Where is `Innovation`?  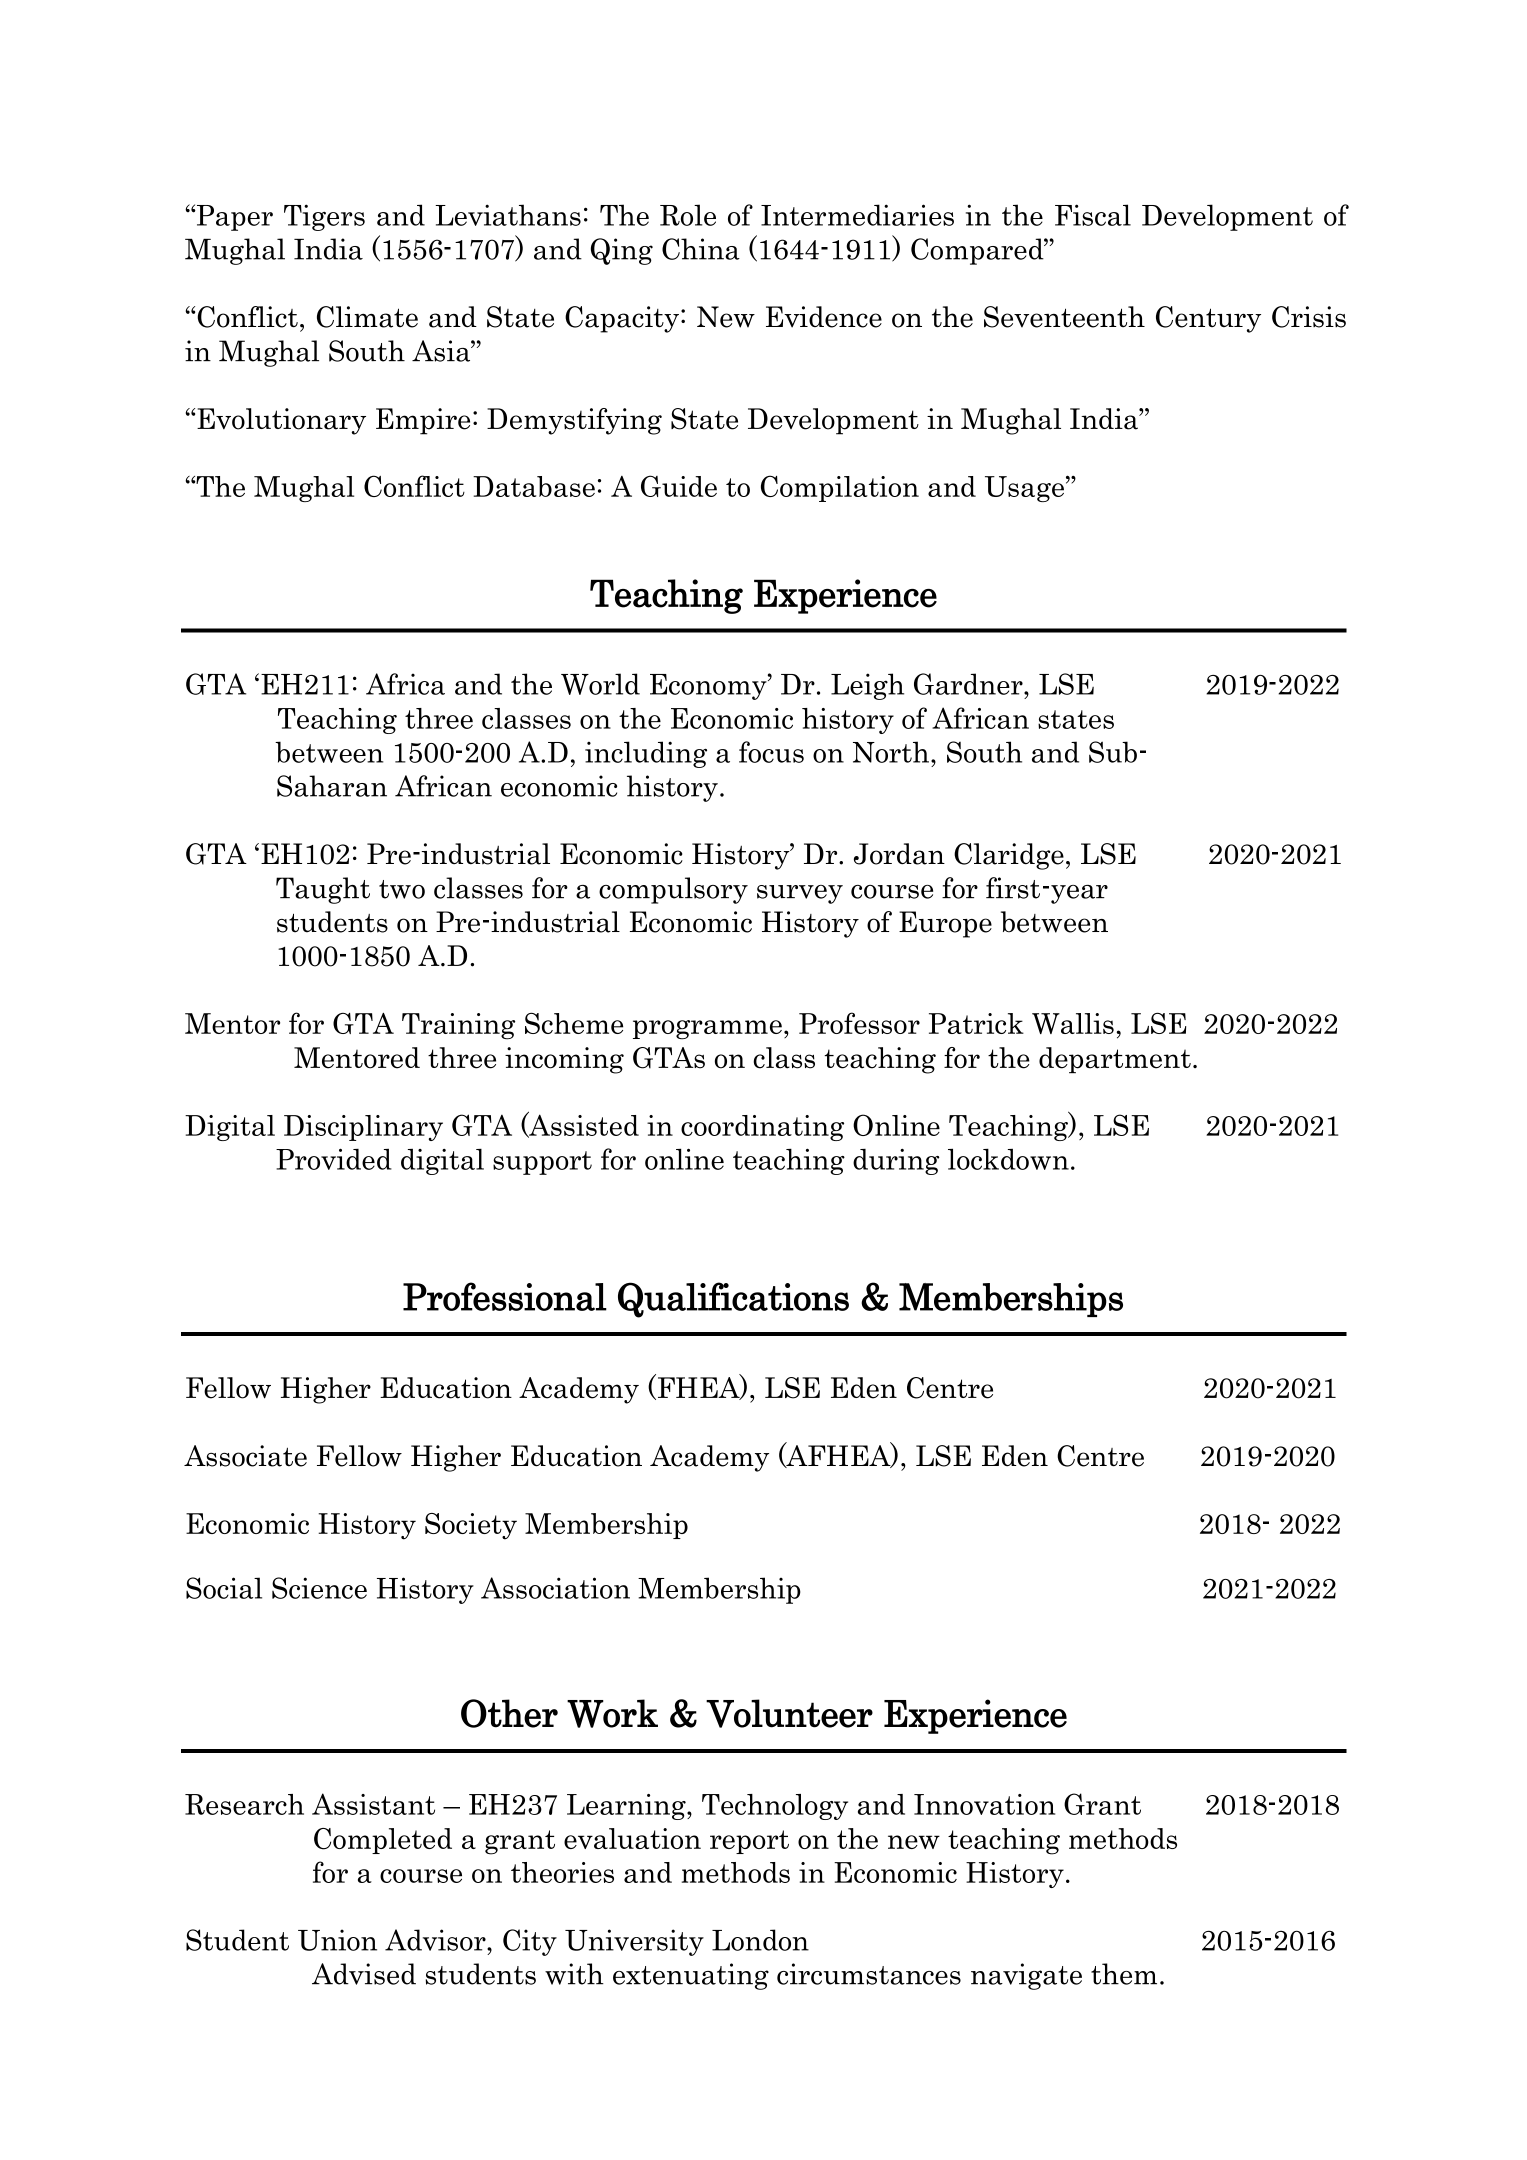 Innovation is located at coordinates (984, 1804).
